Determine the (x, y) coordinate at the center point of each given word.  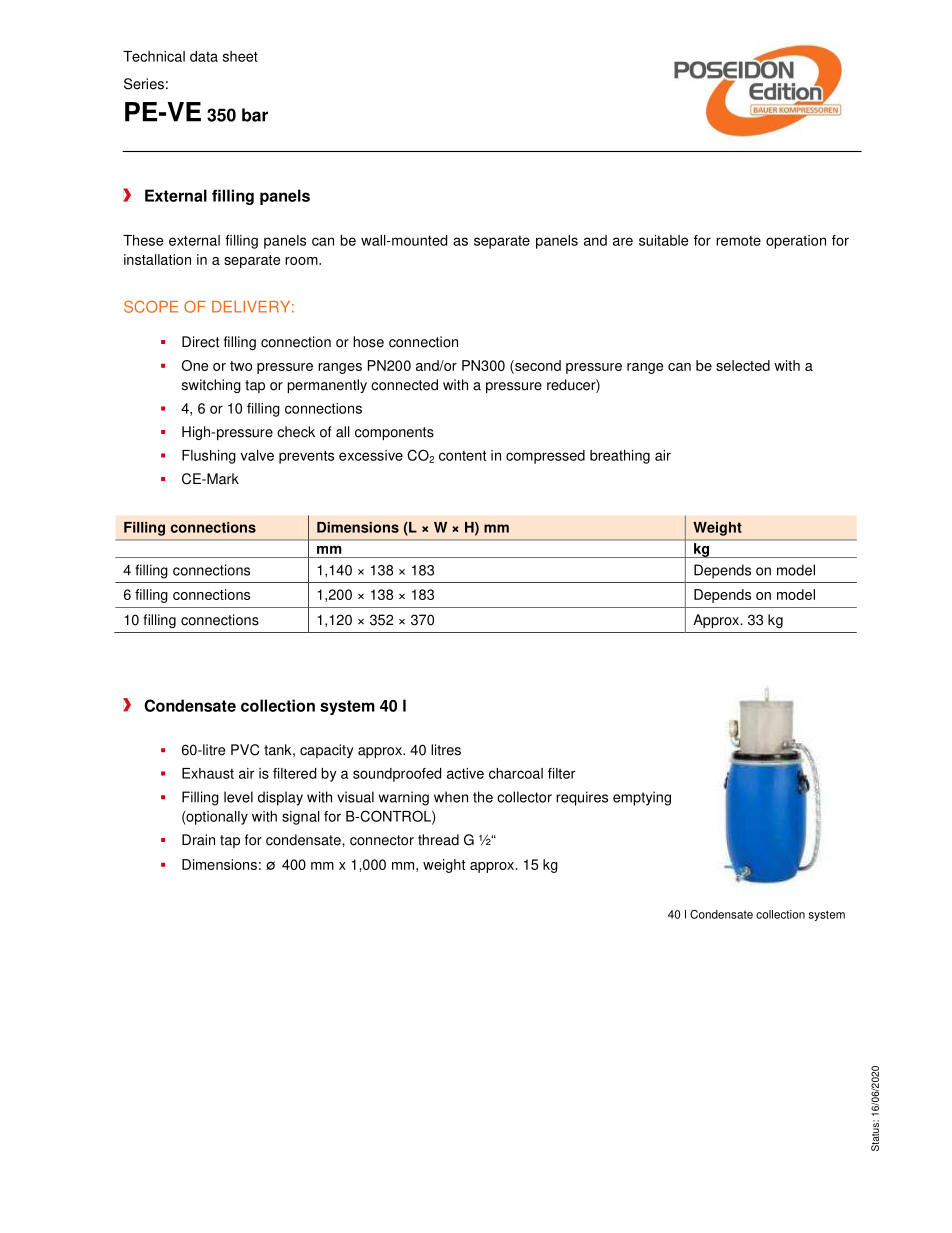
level (238, 797)
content (462, 455)
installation (157, 259)
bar (255, 115)
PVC (245, 750)
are (623, 241)
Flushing (209, 457)
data (204, 56)
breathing (620, 457)
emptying (642, 798)
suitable (663, 240)
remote (738, 241)
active (465, 773)
